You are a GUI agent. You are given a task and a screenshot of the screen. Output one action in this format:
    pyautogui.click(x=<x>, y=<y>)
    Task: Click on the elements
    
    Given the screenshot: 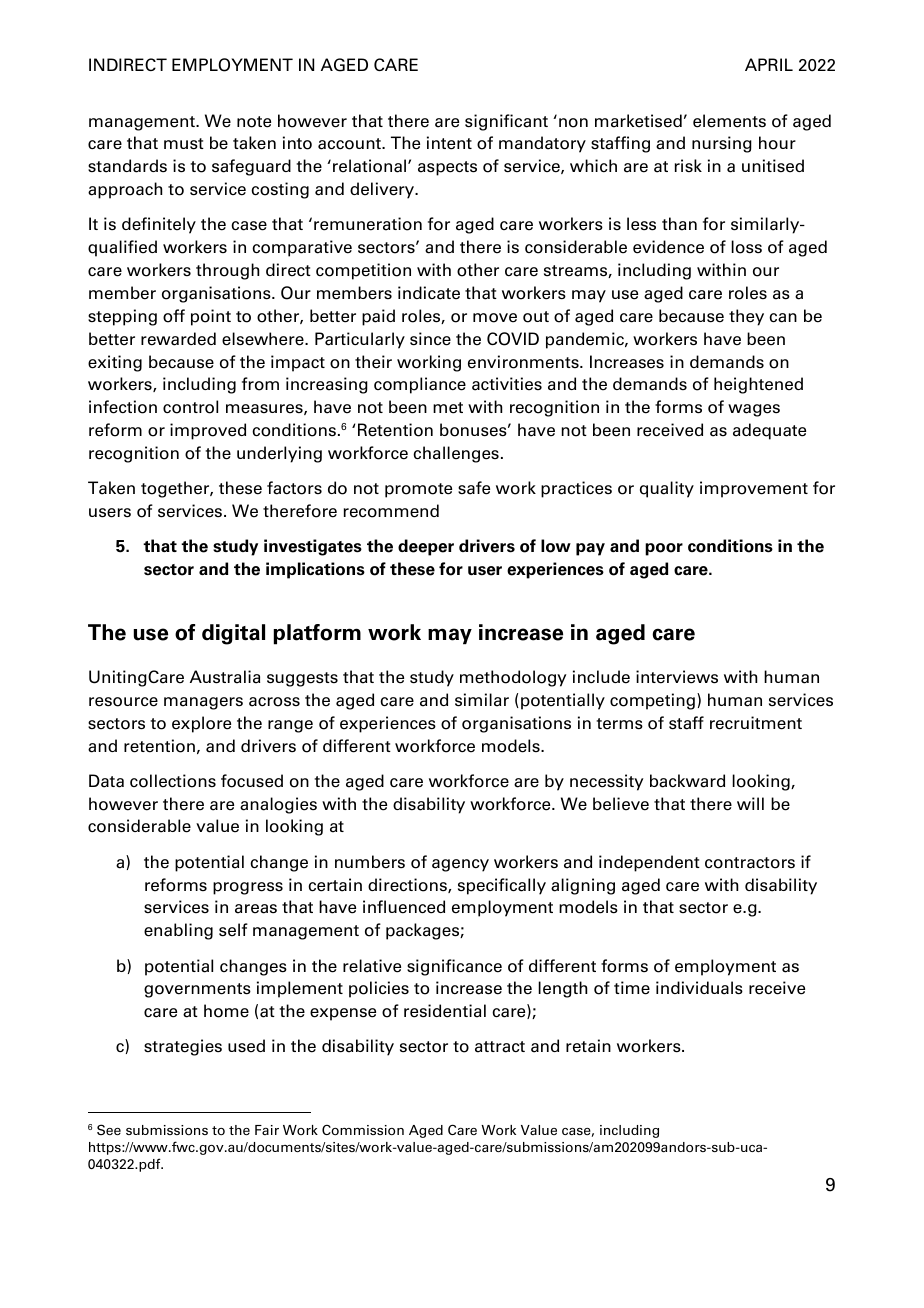 What is the action you would take?
    pyautogui.click(x=729, y=121)
